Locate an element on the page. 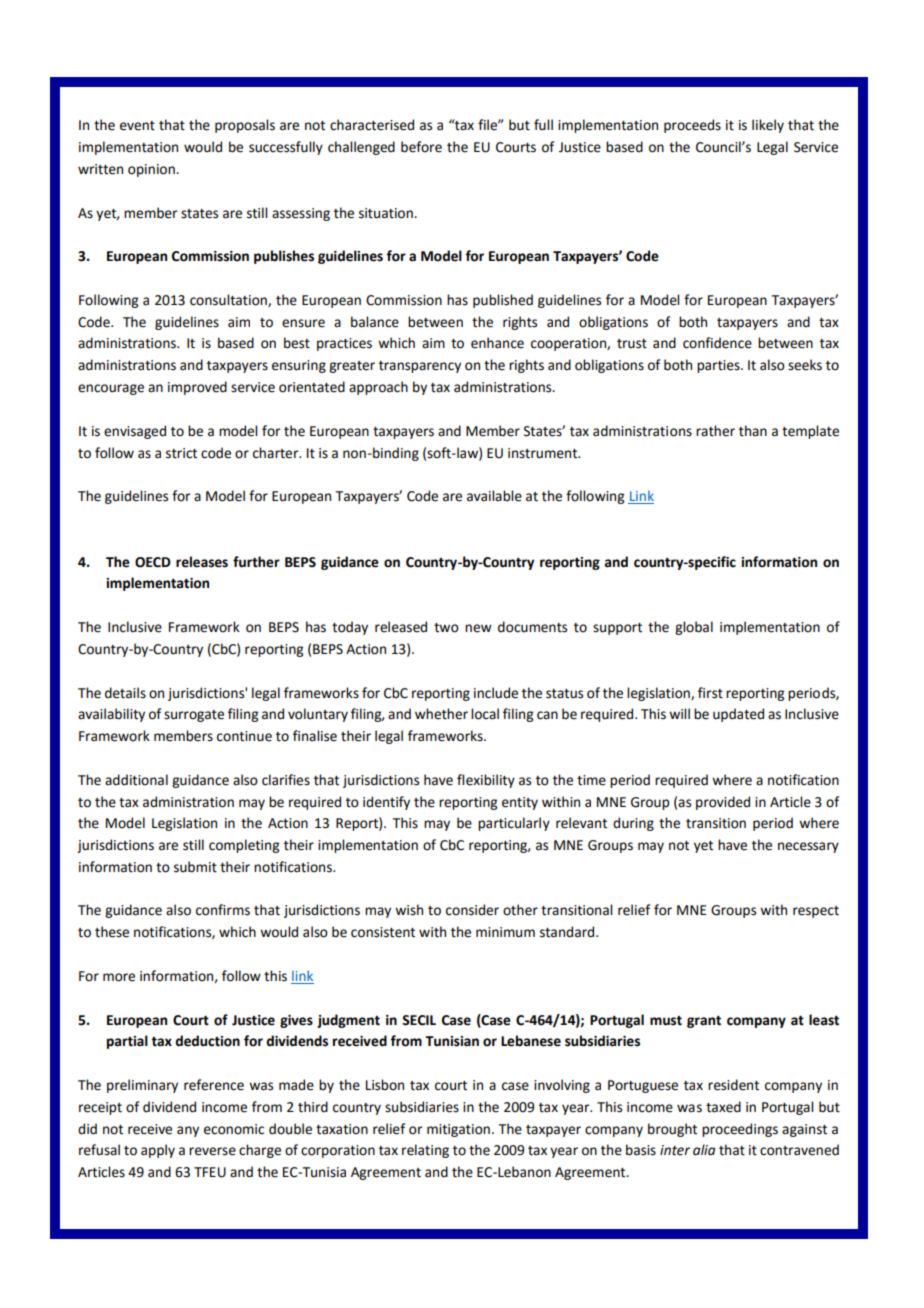 This document has width=924, height=1308. global is located at coordinates (694, 628).
